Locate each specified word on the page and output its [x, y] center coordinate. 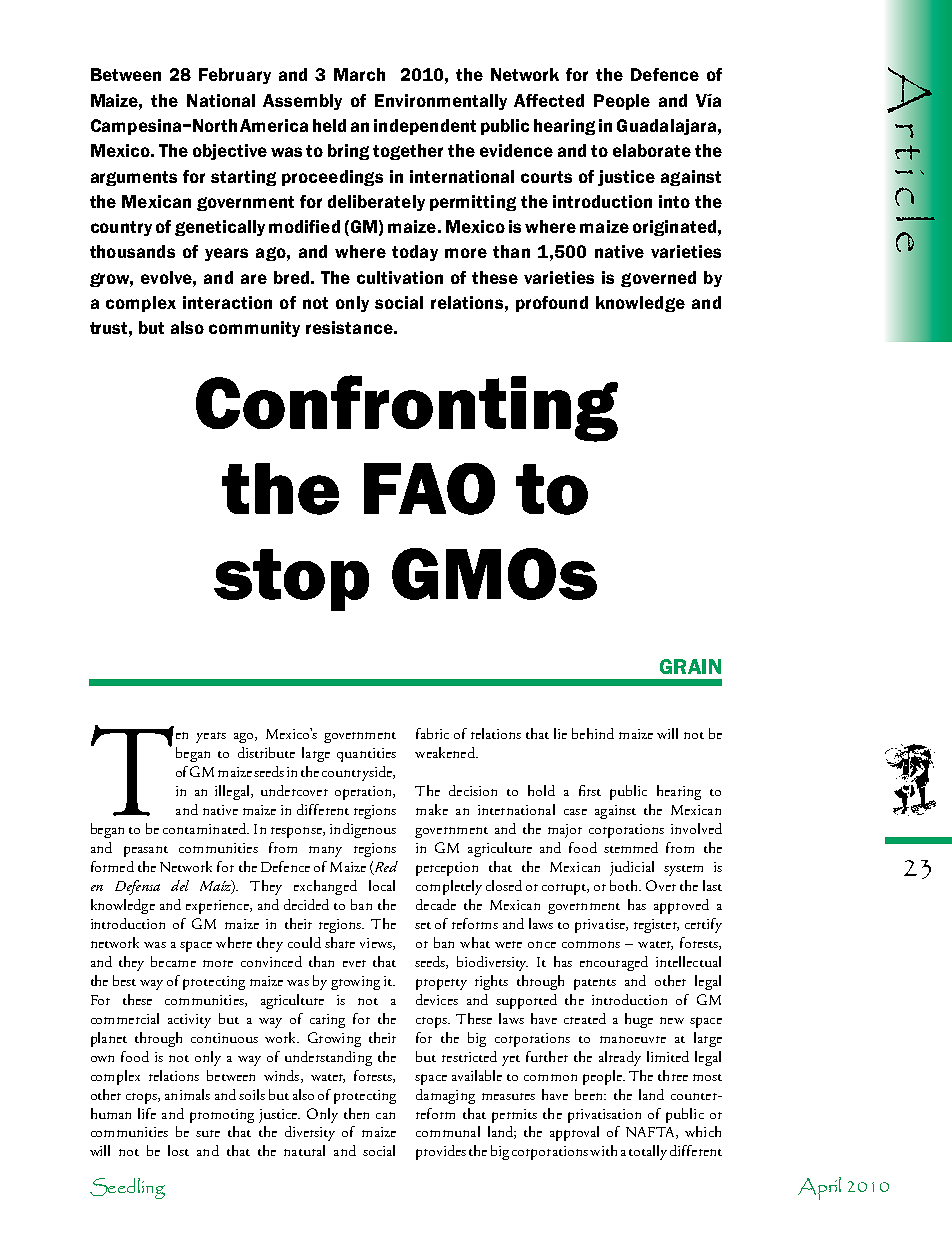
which [703, 1131]
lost [178, 1150]
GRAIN [690, 666]
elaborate [652, 150]
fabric [432, 733]
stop [291, 580]
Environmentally [441, 102]
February [235, 76]
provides [441, 1152]
